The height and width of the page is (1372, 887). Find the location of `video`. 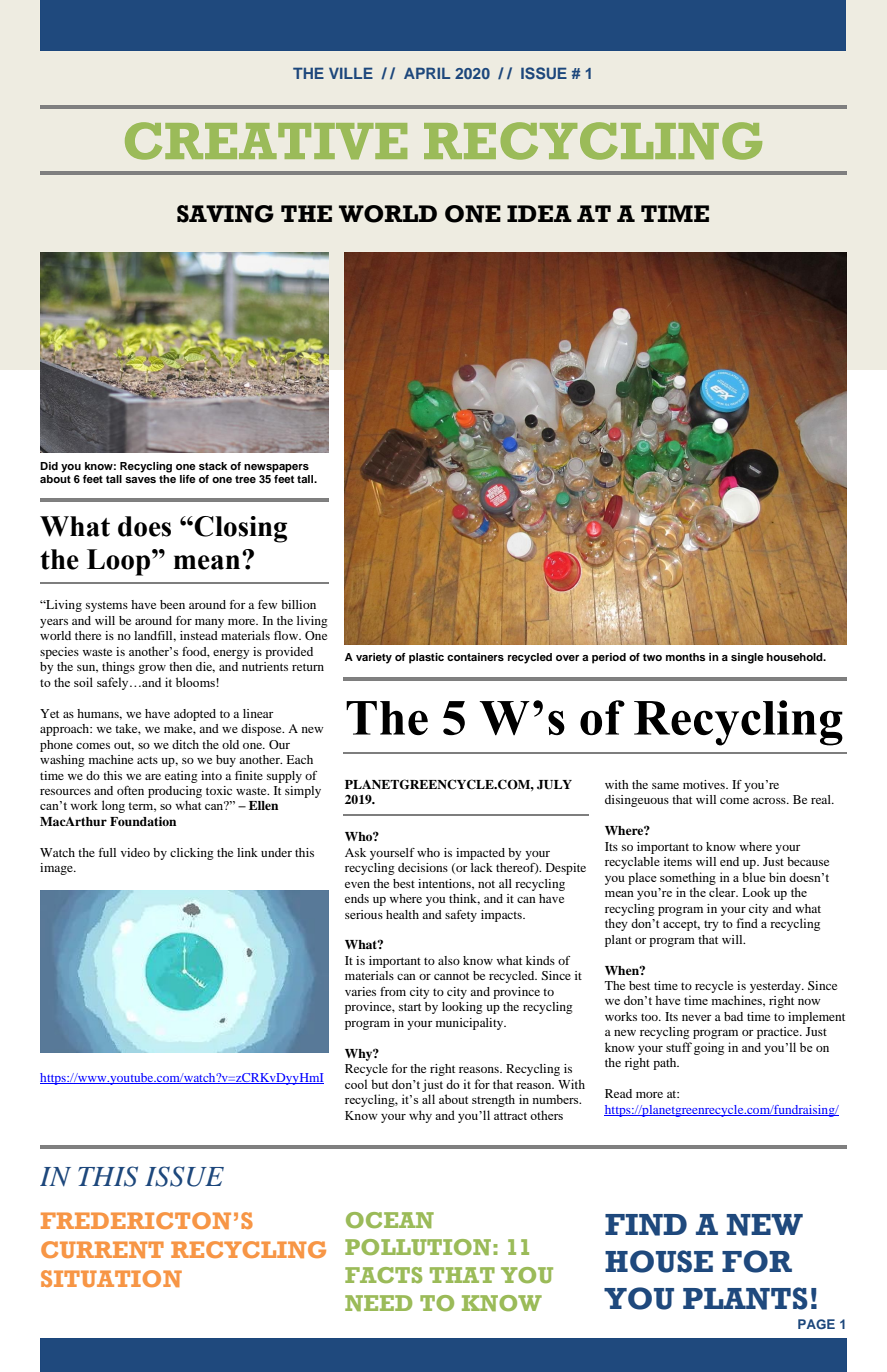

video is located at coordinates (135, 852).
